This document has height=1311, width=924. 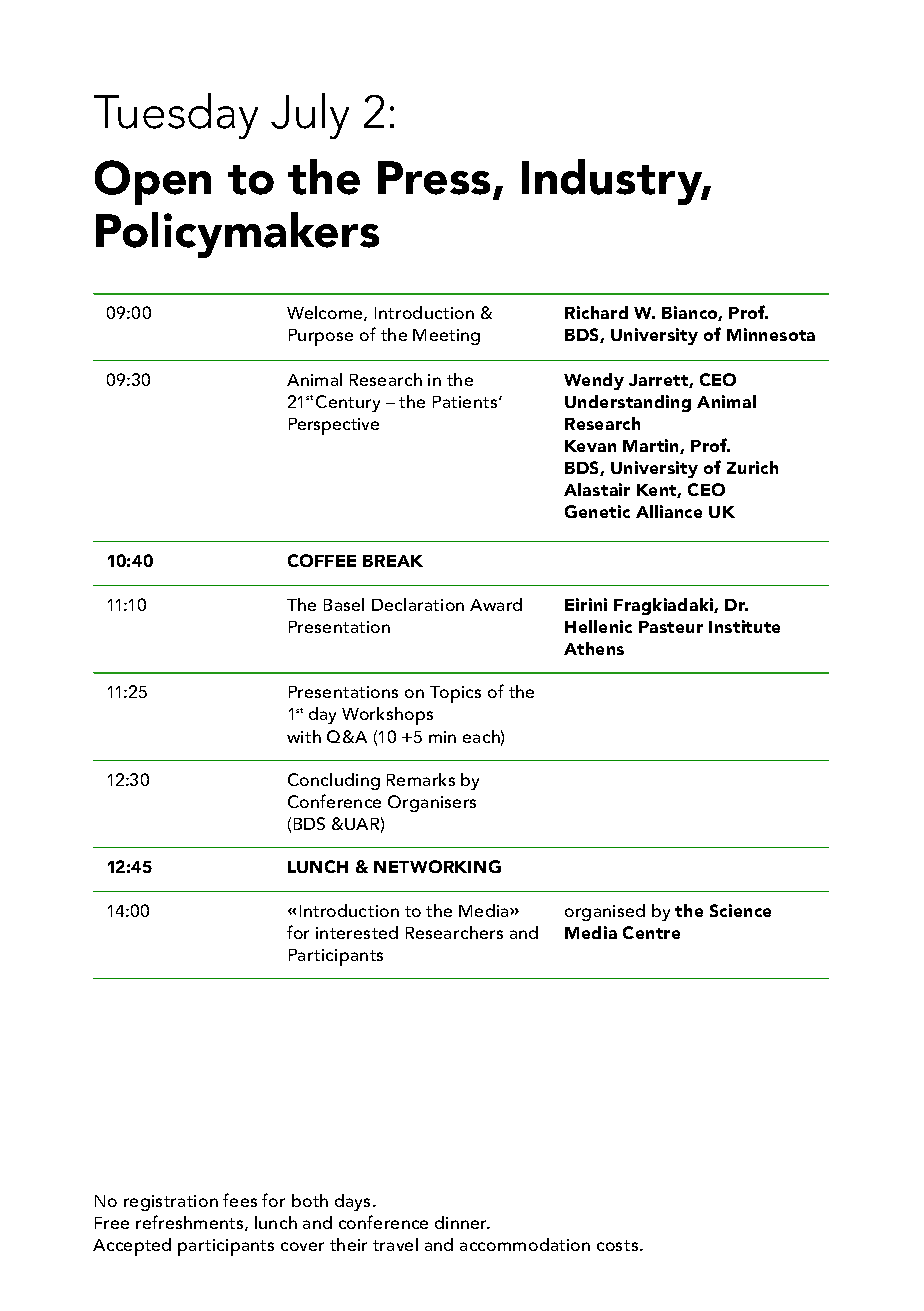 What do you see at coordinates (455, 694) in the document?
I see `Topics` at bounding box center [455, 694].
